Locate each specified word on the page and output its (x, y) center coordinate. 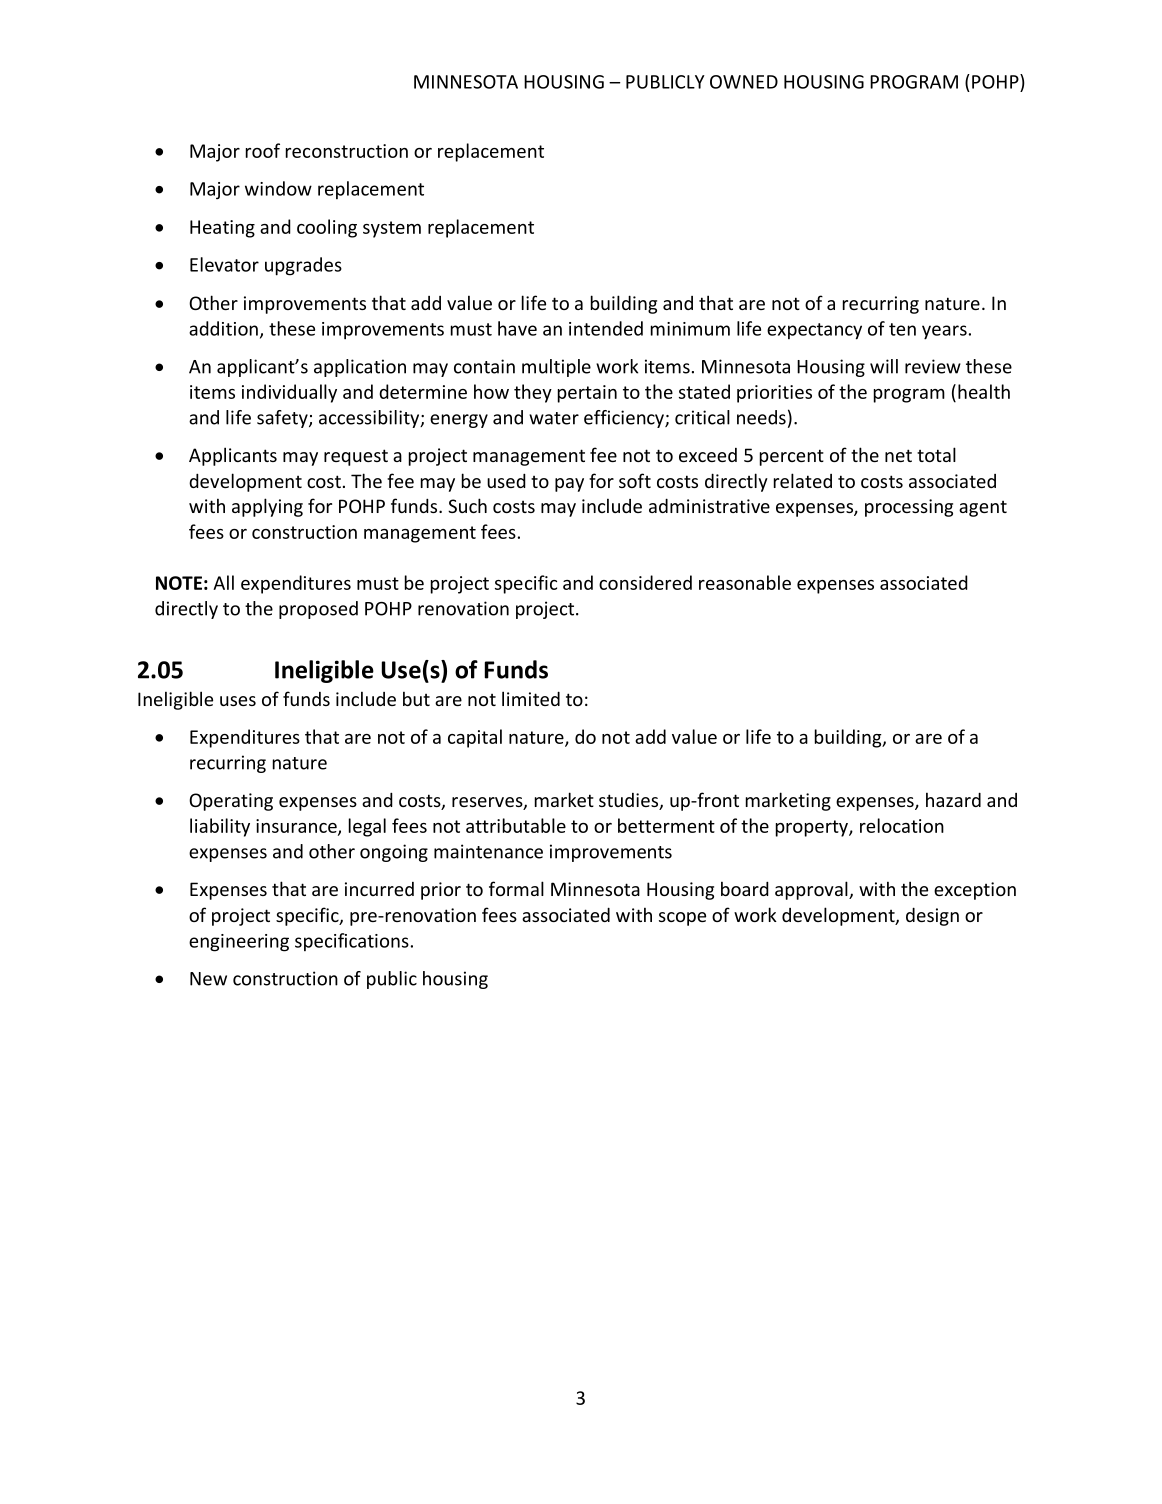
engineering (239, 943)
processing (909, 508)
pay (569, 485)
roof (263, 150)
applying (267, 507)
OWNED (744, 82)
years (944, 332)
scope (682, 919)
